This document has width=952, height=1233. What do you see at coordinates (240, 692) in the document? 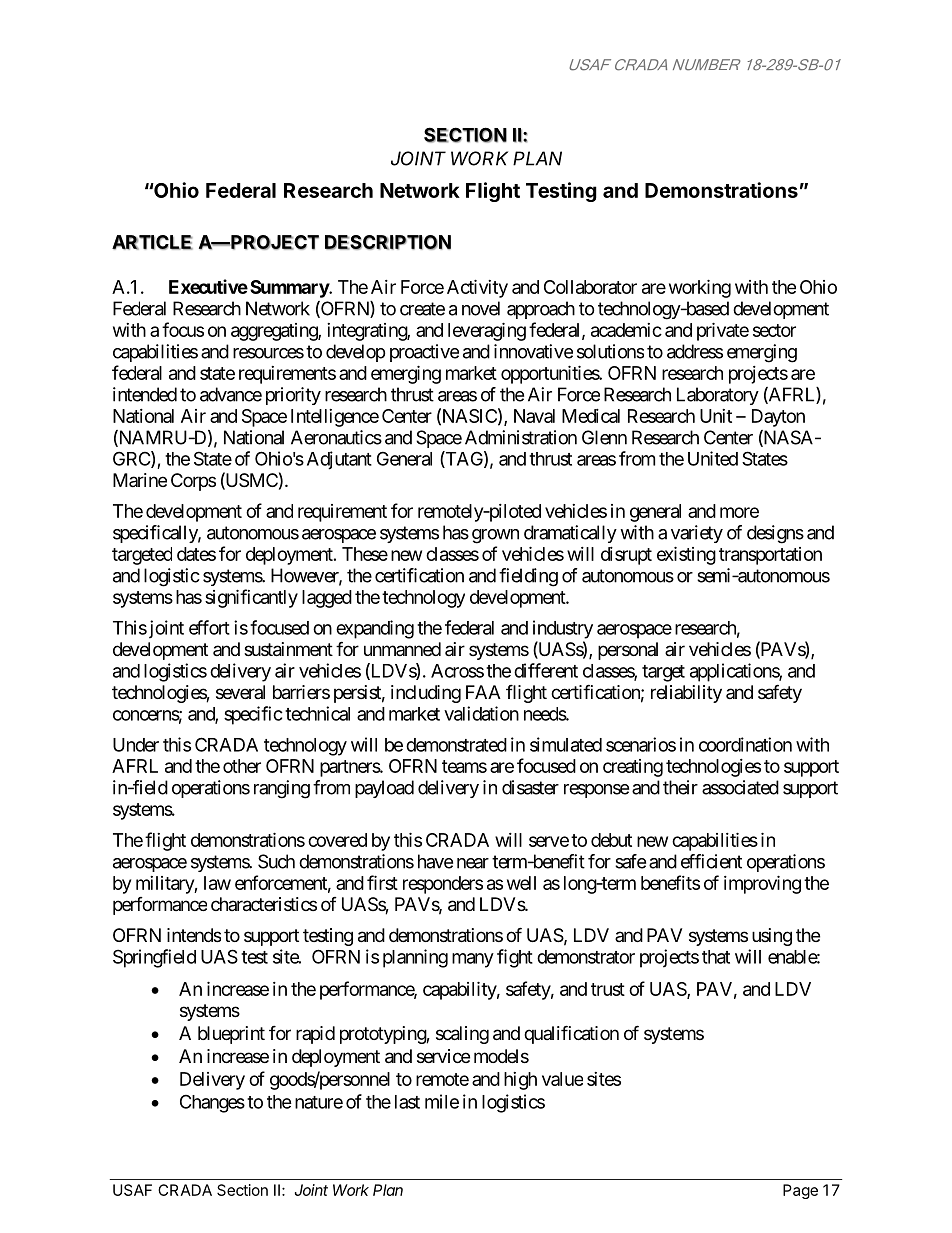
I see `several` at bounding box center [240, 692].
